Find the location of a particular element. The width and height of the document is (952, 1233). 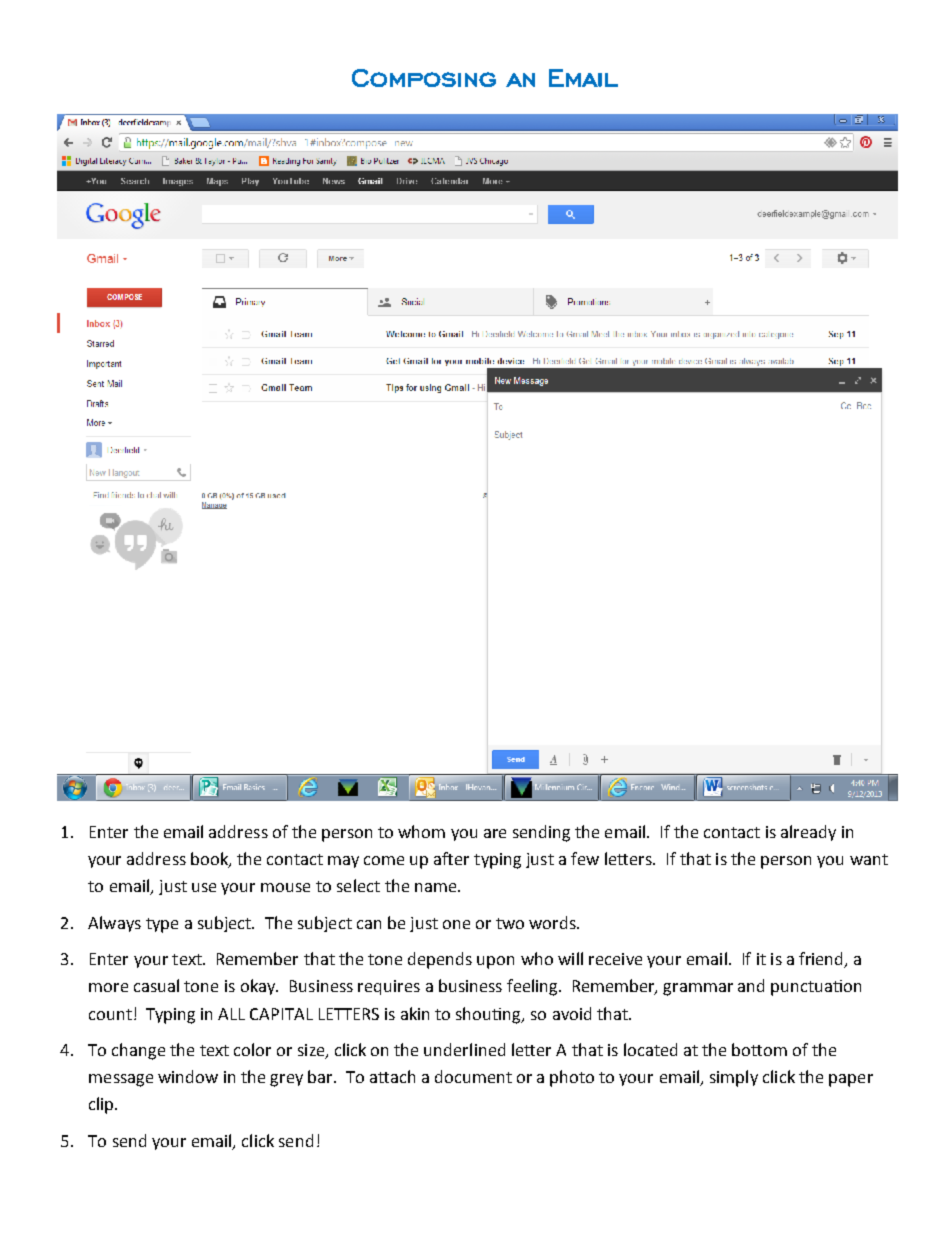

are is located at coordinates (495, 833).
